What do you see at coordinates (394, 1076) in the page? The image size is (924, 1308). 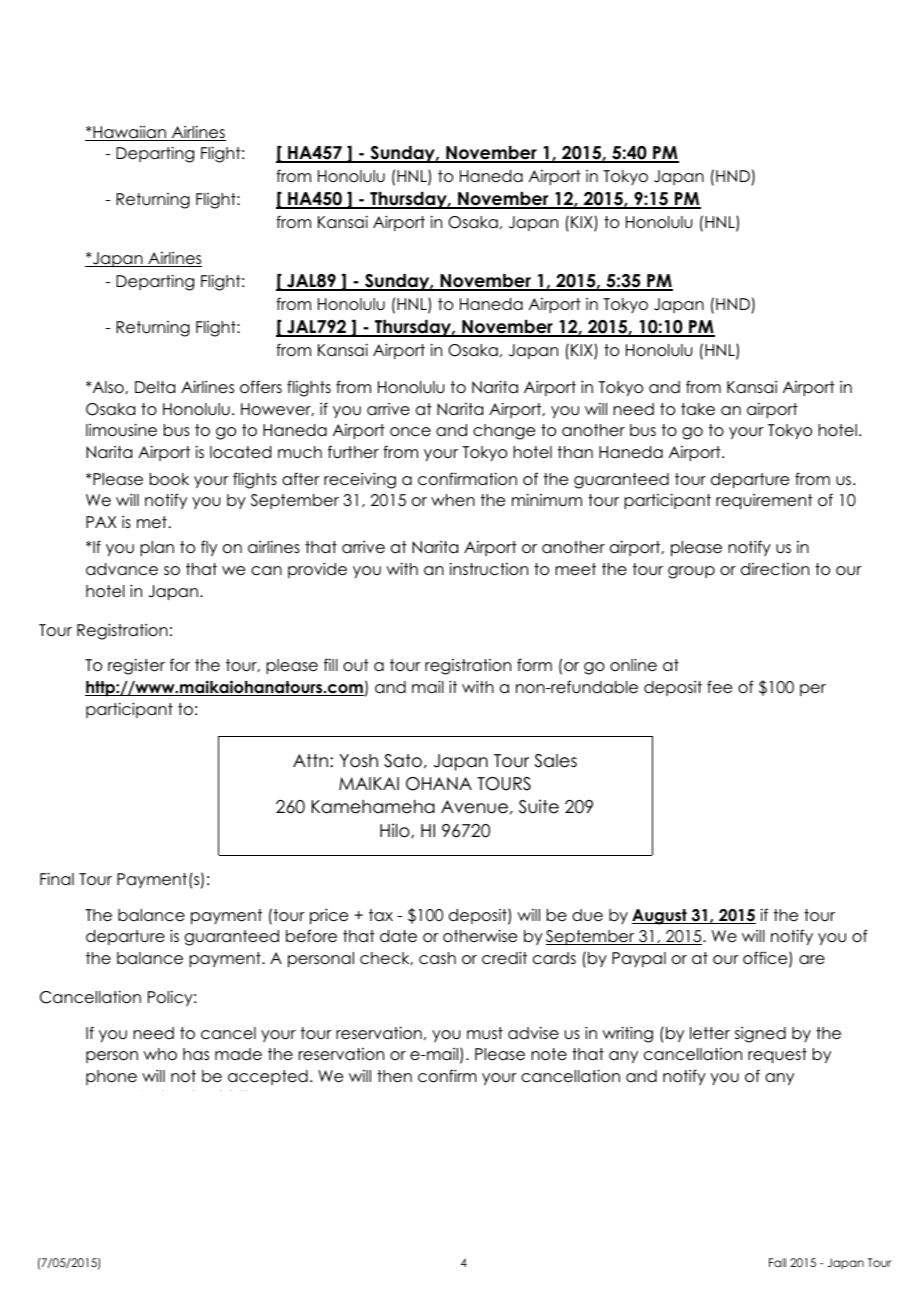 I see `then` at bounding box center [394, 1076].
